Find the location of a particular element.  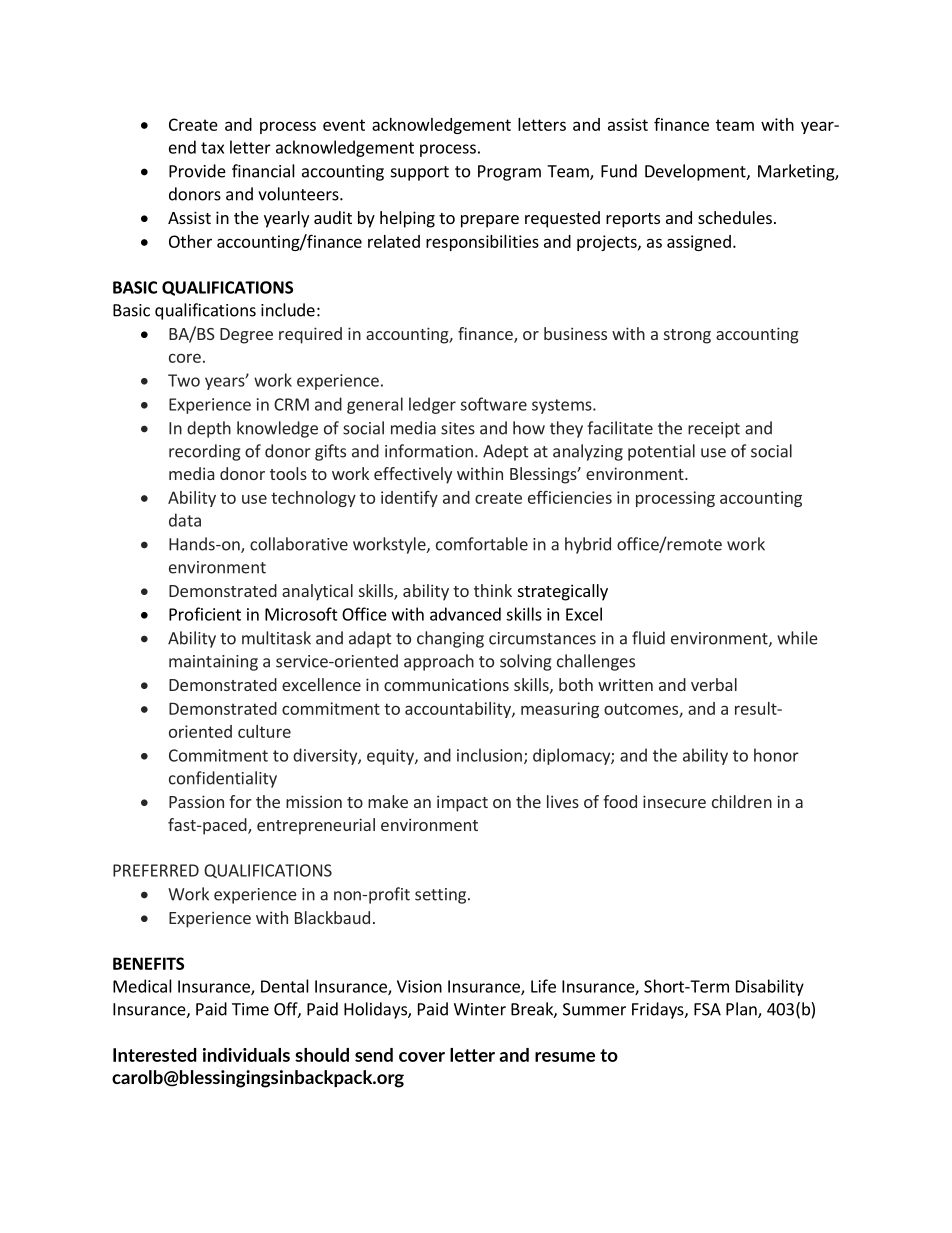

Development is located at coordinates (696, 172).
